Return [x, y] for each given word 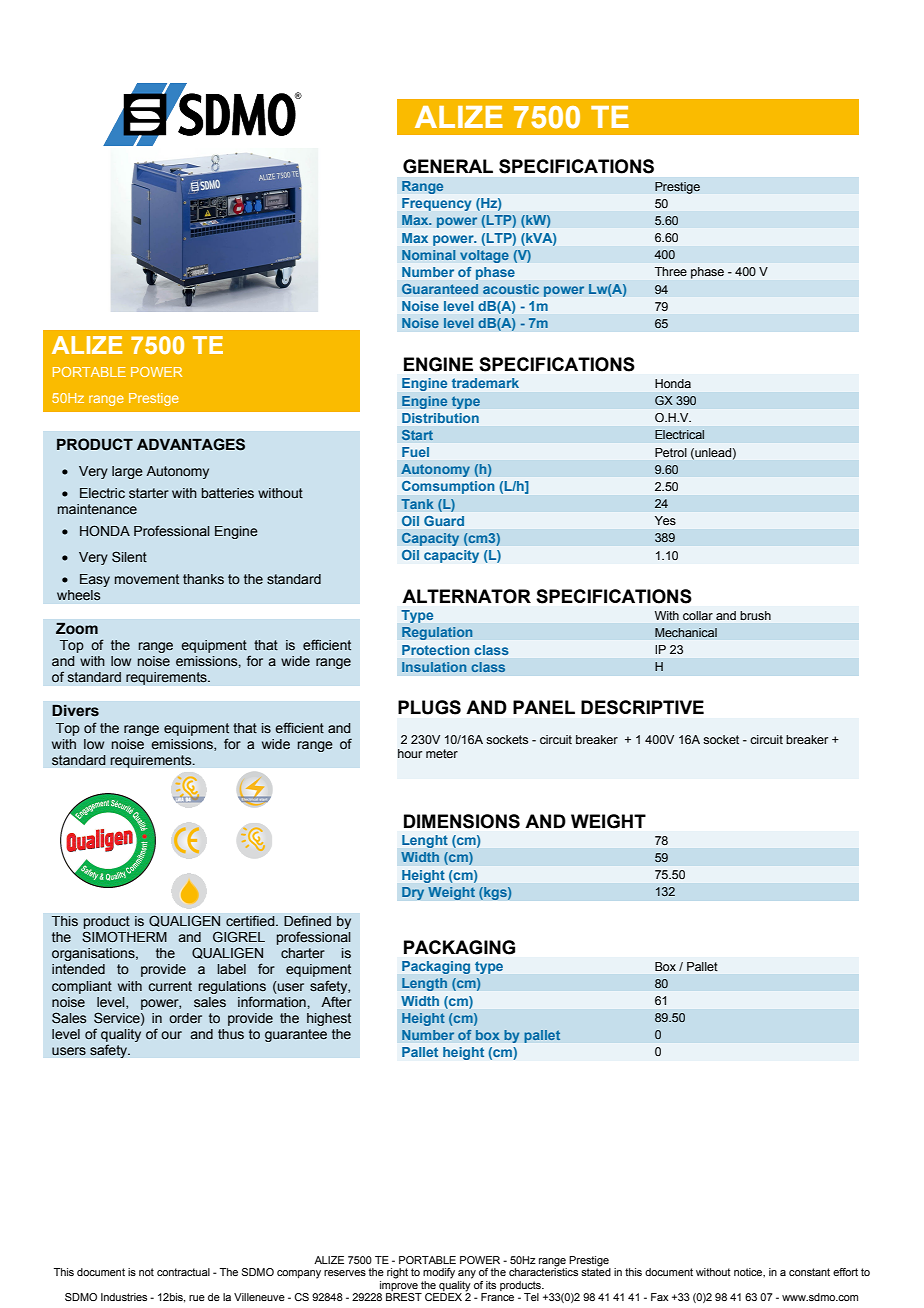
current [170, 986]
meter [442, 753]
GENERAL [448, 166]
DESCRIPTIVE [642, 707]
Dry [413, 893]
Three [671, 271]
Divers [75, 711]
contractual [183, 1272]
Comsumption [448, 487]
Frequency [436, 204]
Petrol [671, 452]
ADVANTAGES [191, 444]
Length [424, 984]
